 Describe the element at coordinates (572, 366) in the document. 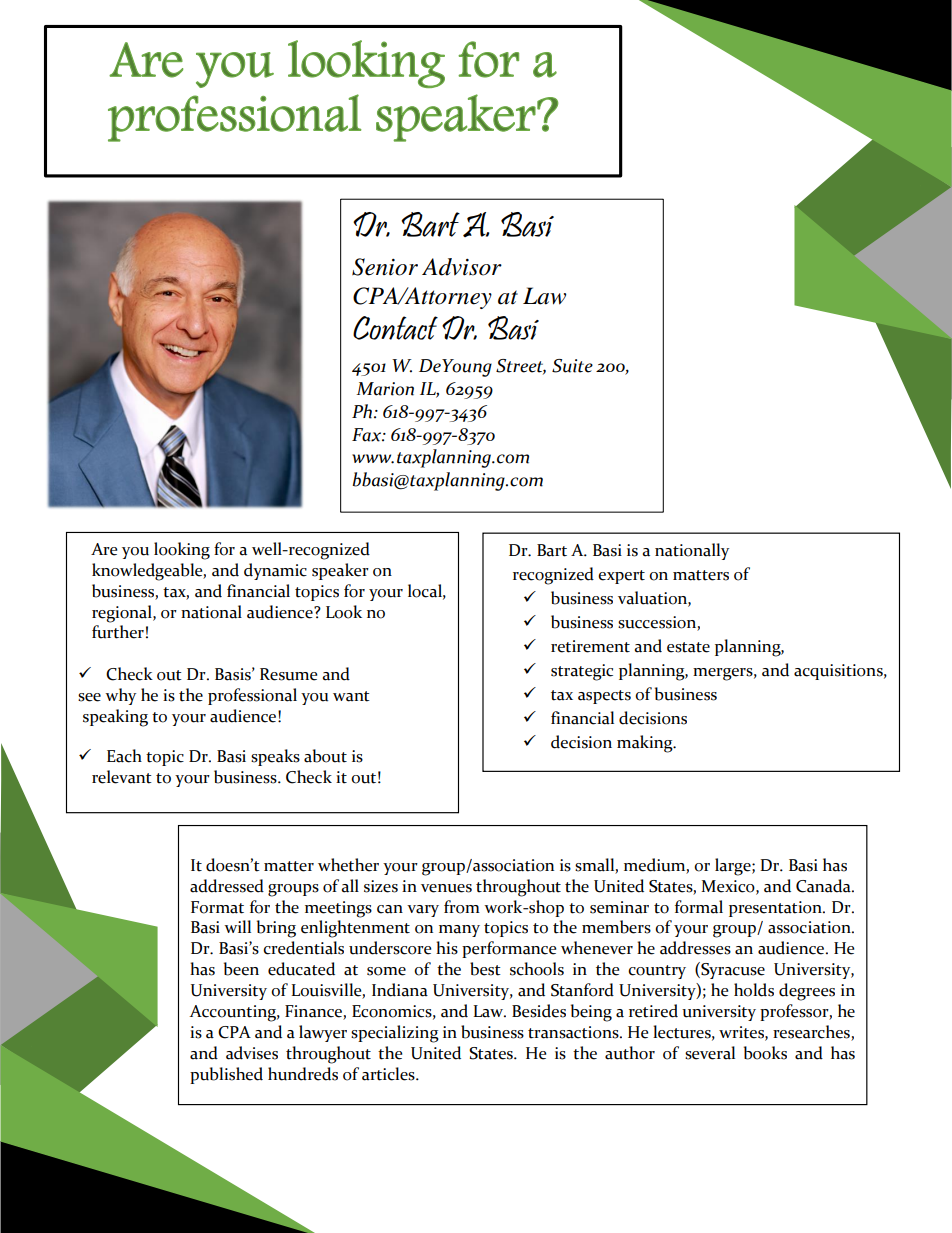

I see `Suite` at that location.
